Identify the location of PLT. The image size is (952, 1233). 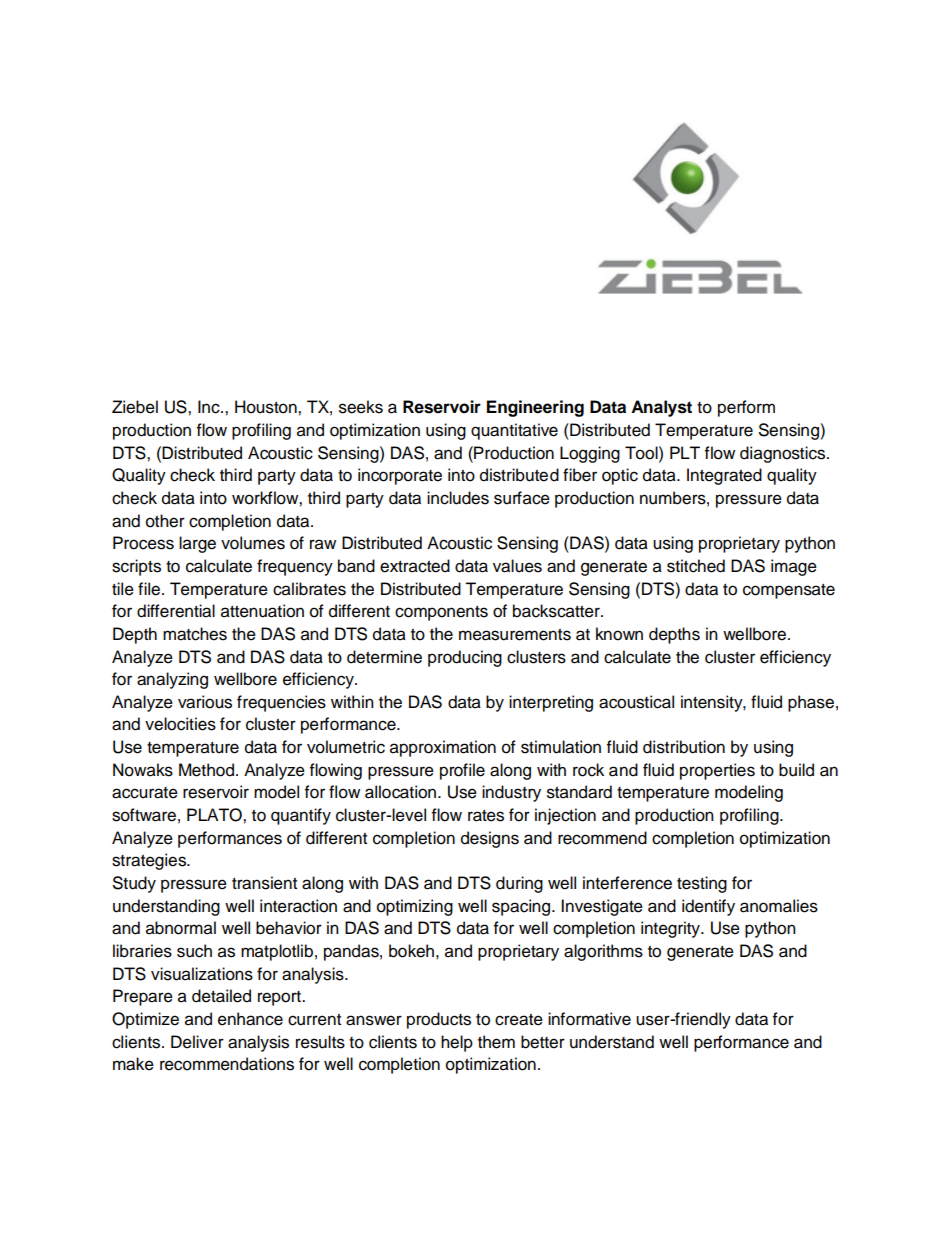
(685, 452).
